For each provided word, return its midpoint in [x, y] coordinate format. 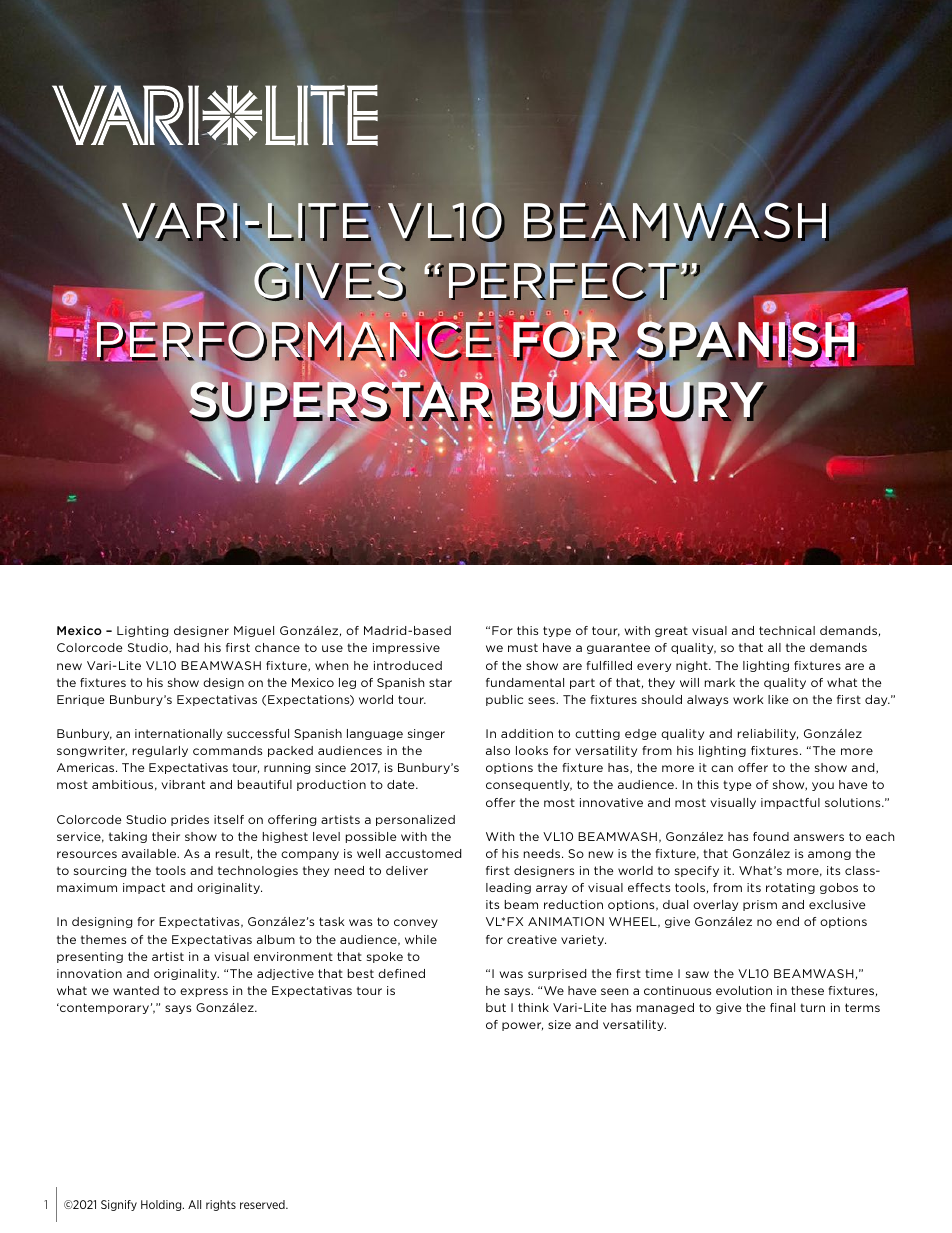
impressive [406, 648]
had [188, 647]
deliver [407, 870]
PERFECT [563, 281]
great [671, 631]
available [150, 853]
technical [787, 630]
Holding [162, 1205]
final [782, 1007]
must [523, 647]
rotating [790, 888]
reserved [263, 1204]
